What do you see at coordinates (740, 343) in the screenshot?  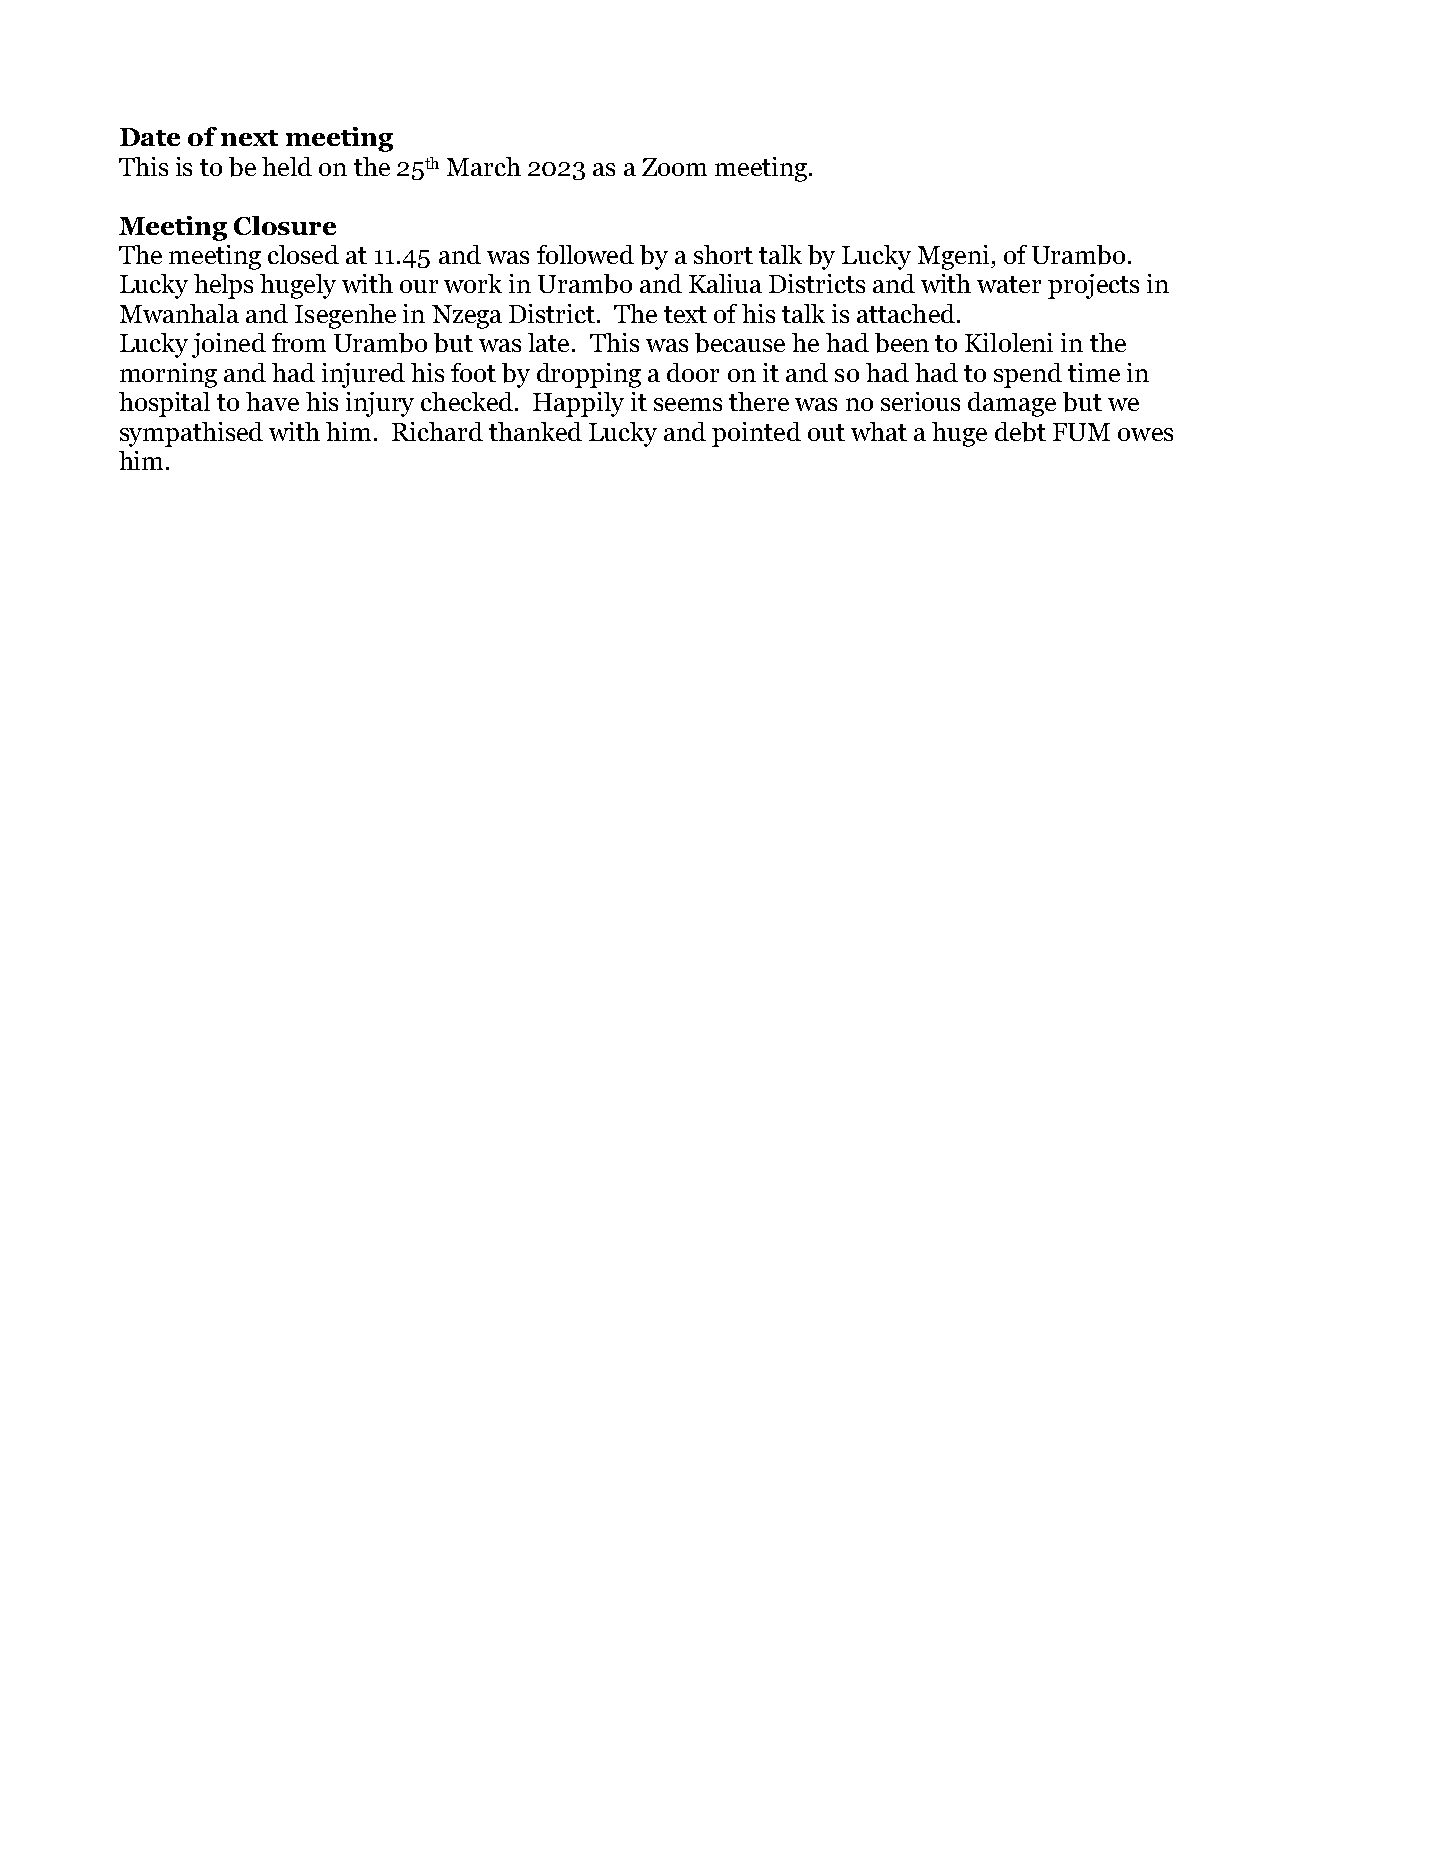 I see `because` at bounding box center [740, 343].
